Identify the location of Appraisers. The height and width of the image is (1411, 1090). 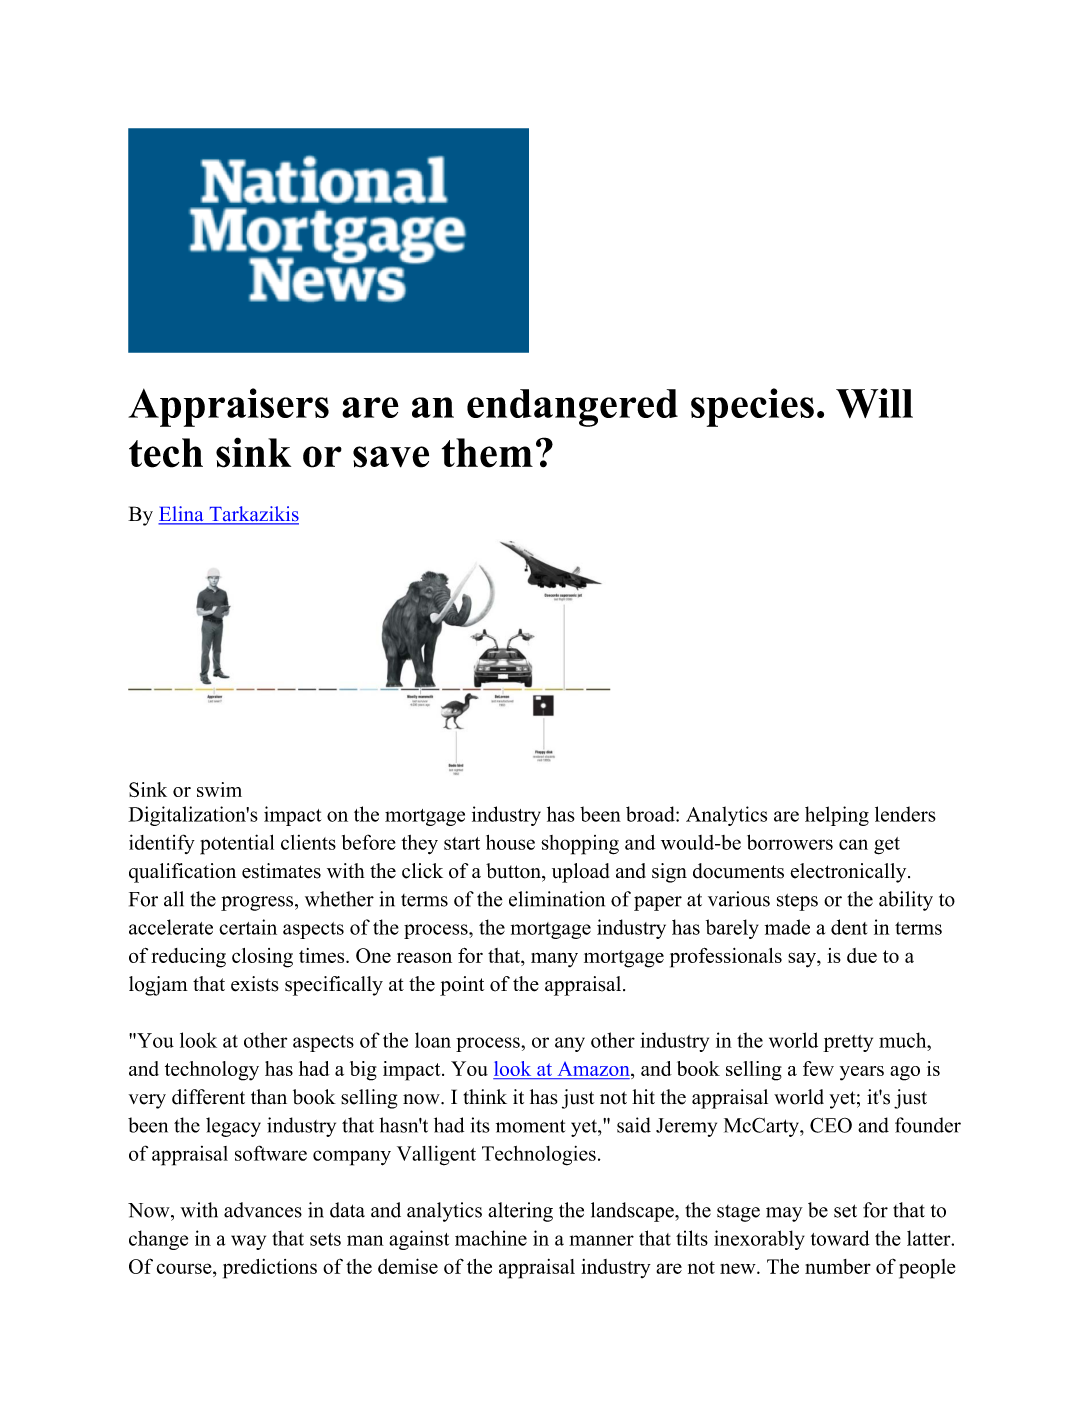
(228, 407).
